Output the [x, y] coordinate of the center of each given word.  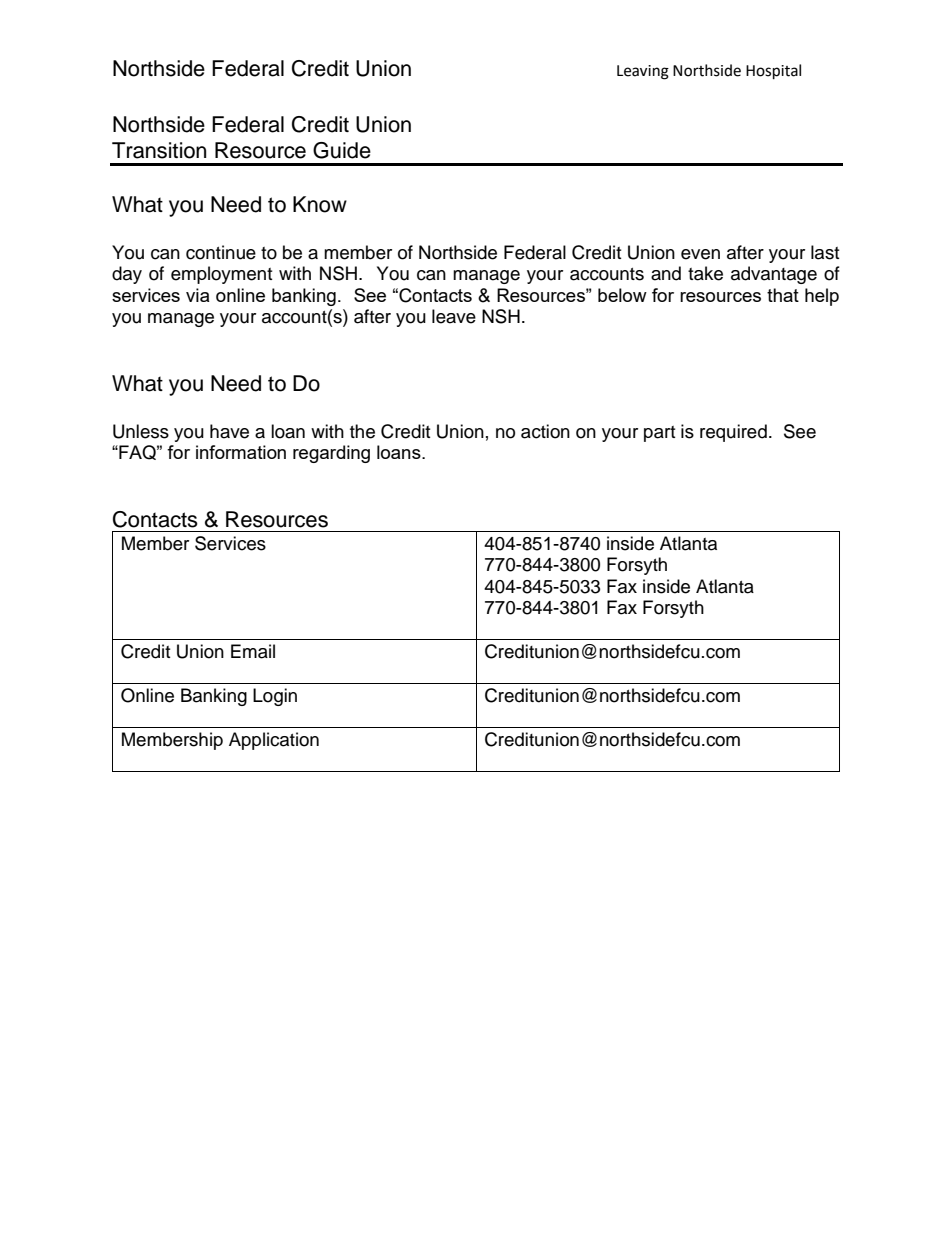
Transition [159, 150]
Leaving [643, 72]
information [241, 452]
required [733, 433]
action [545, 431]
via [197, 295]
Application [274, 741]
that [783, 295]
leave [454, 316]
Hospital [773, 72]
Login [275, 697]
